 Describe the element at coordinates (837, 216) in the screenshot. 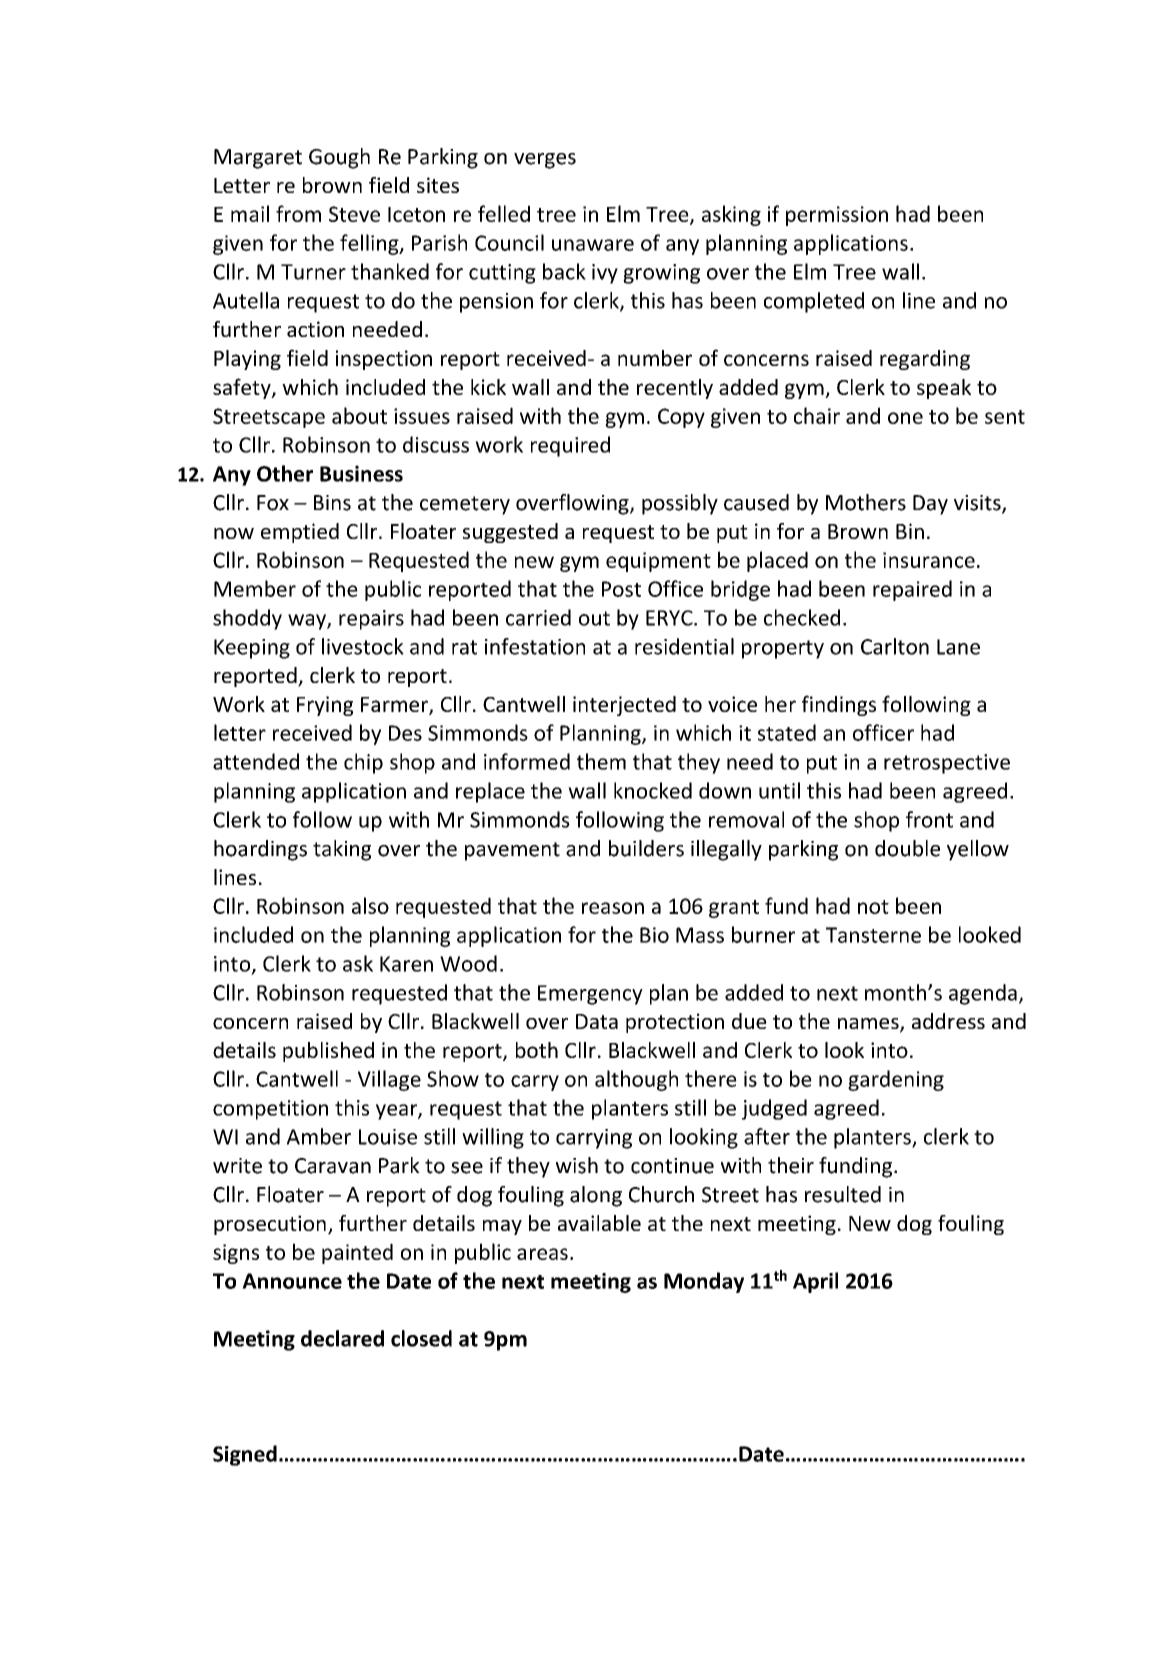

I see `permission` at that location.
